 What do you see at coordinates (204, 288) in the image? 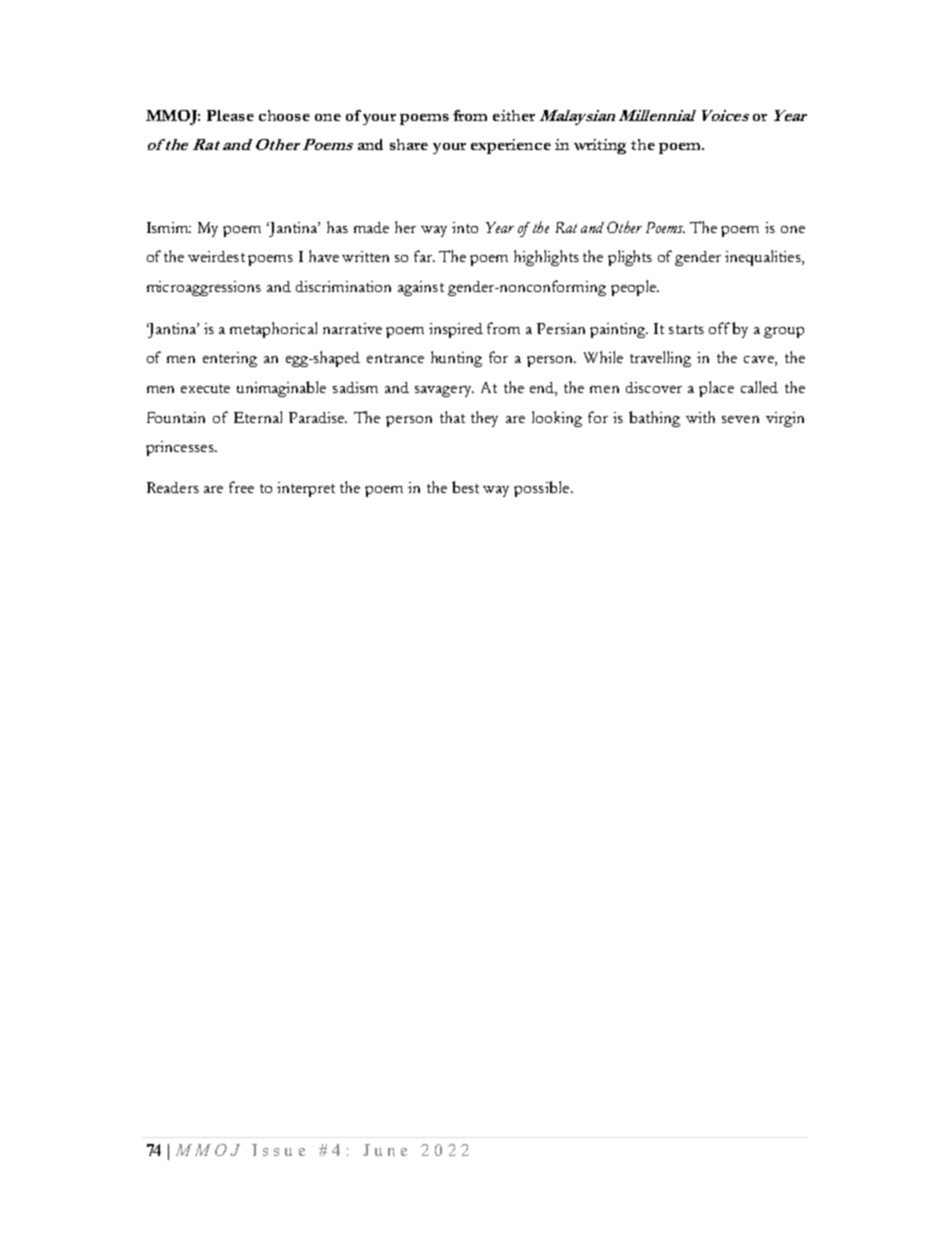
I see `microaggressions` at bounding box center [204, 288].
